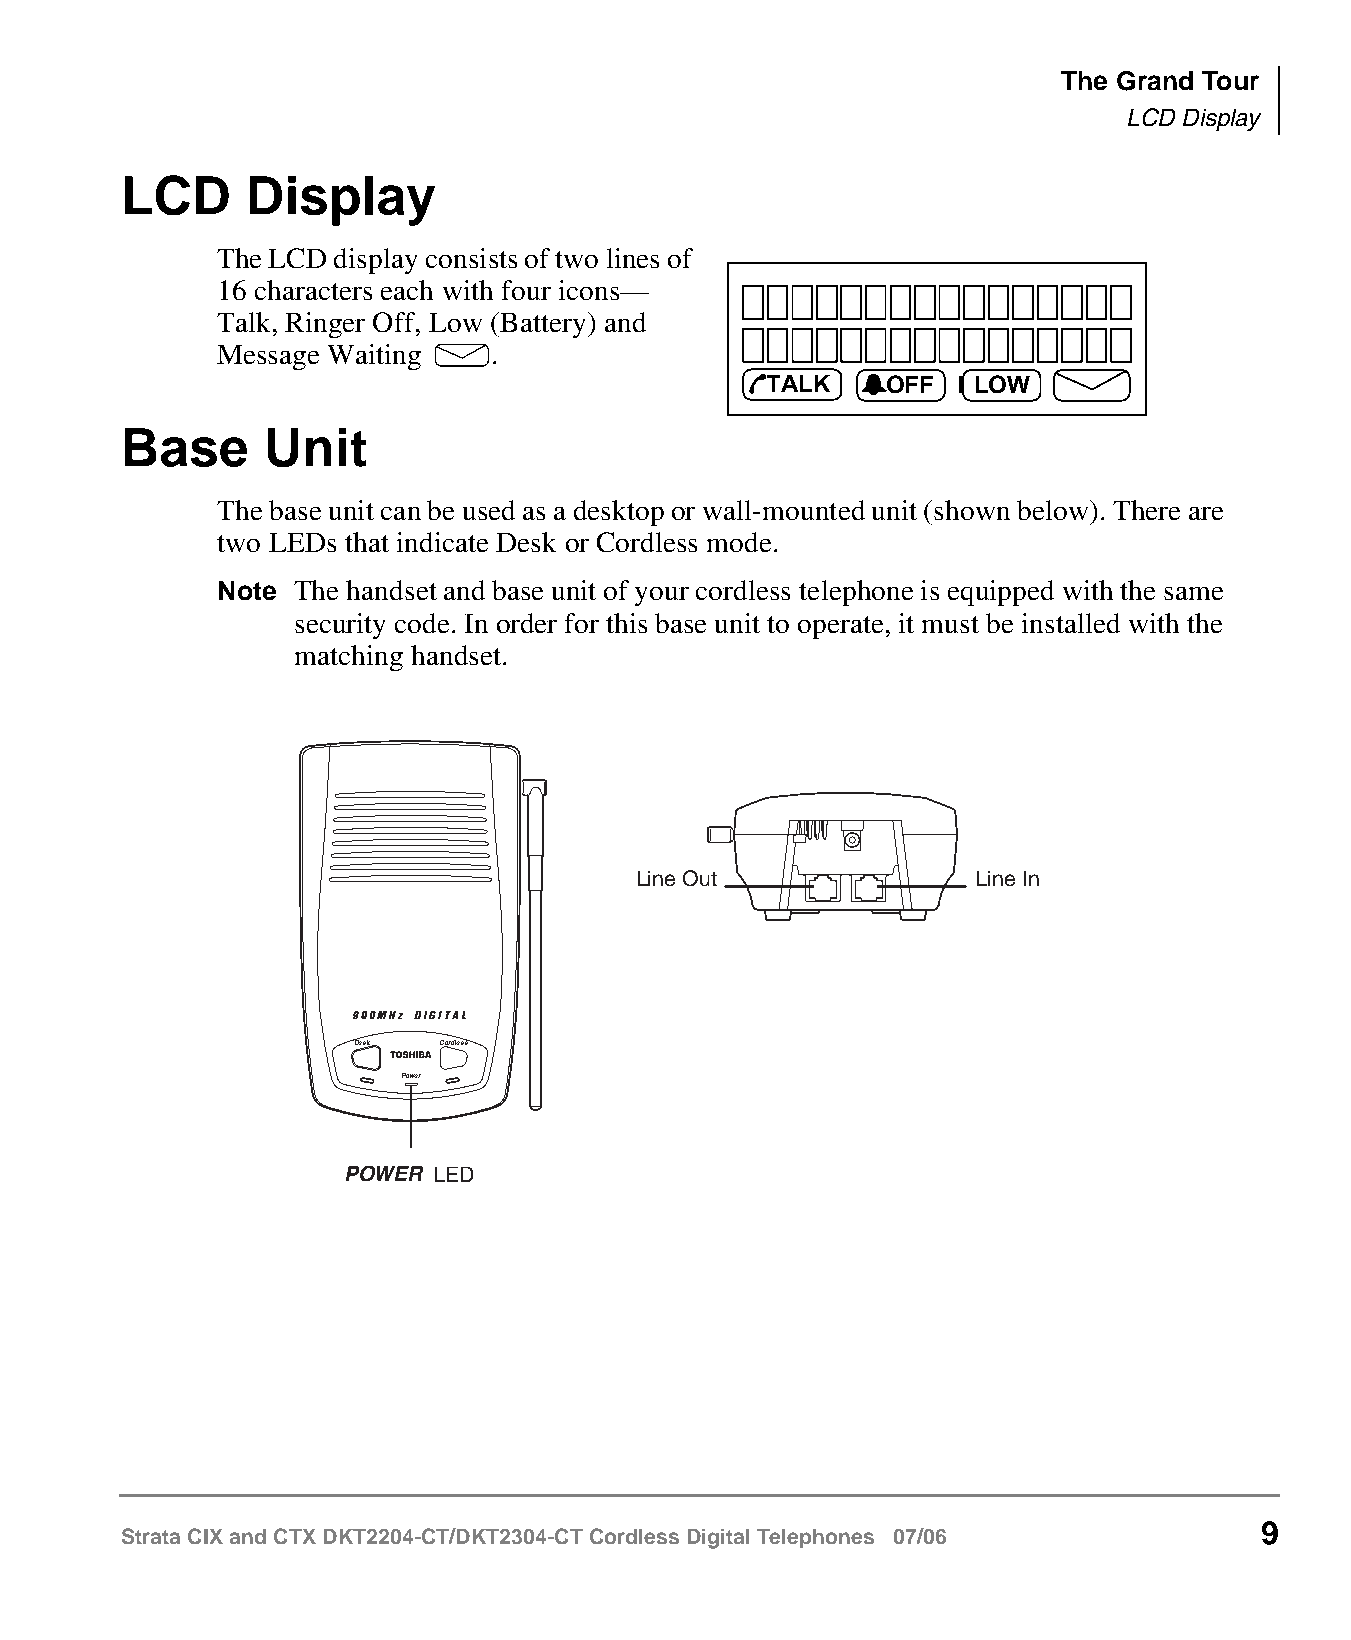 The height and width of the screenshot is (1640, 1351). Describe the element at coordinates (313, 290) in the screenshot. I see `characters` at that location.
